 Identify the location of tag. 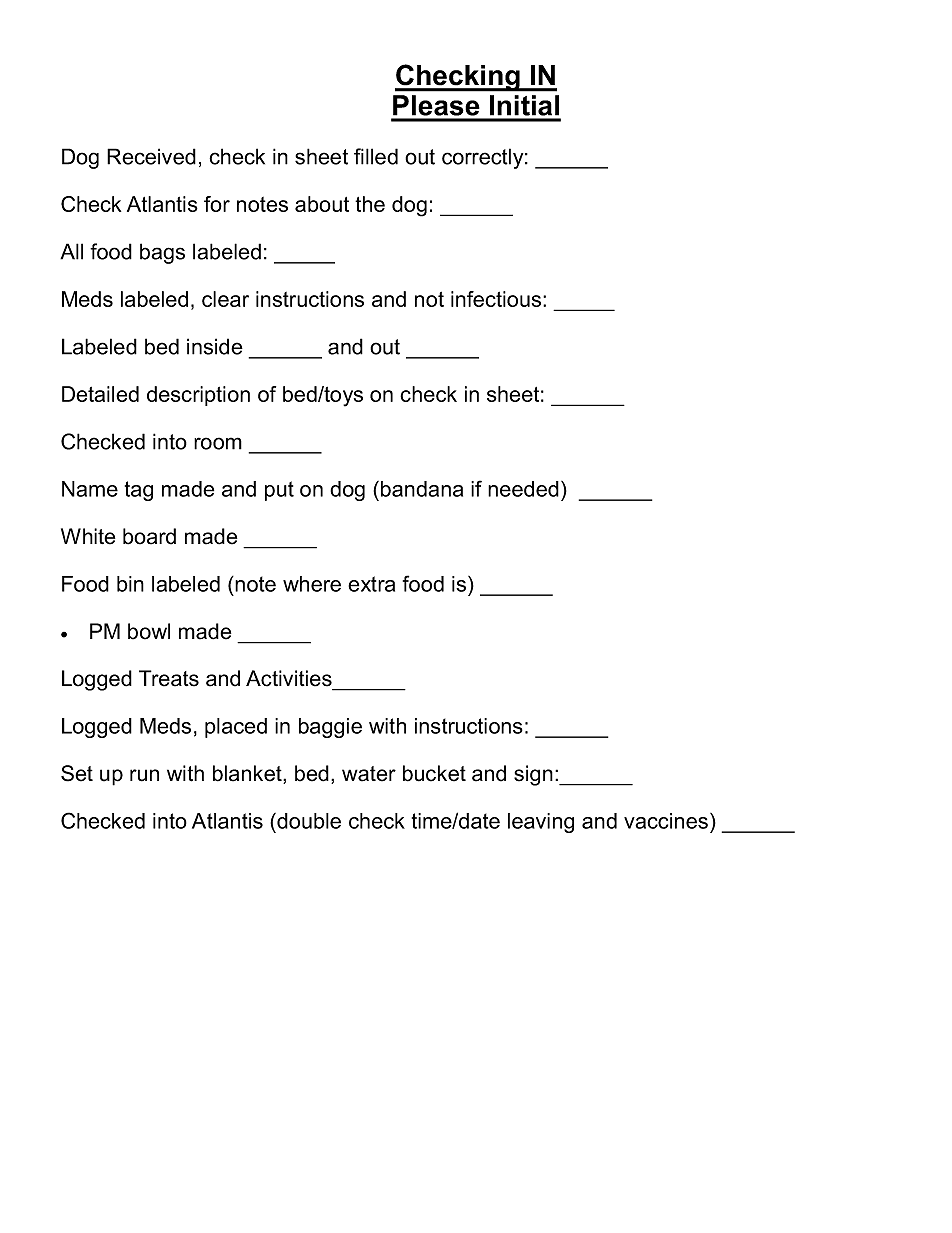
(139, 491).
